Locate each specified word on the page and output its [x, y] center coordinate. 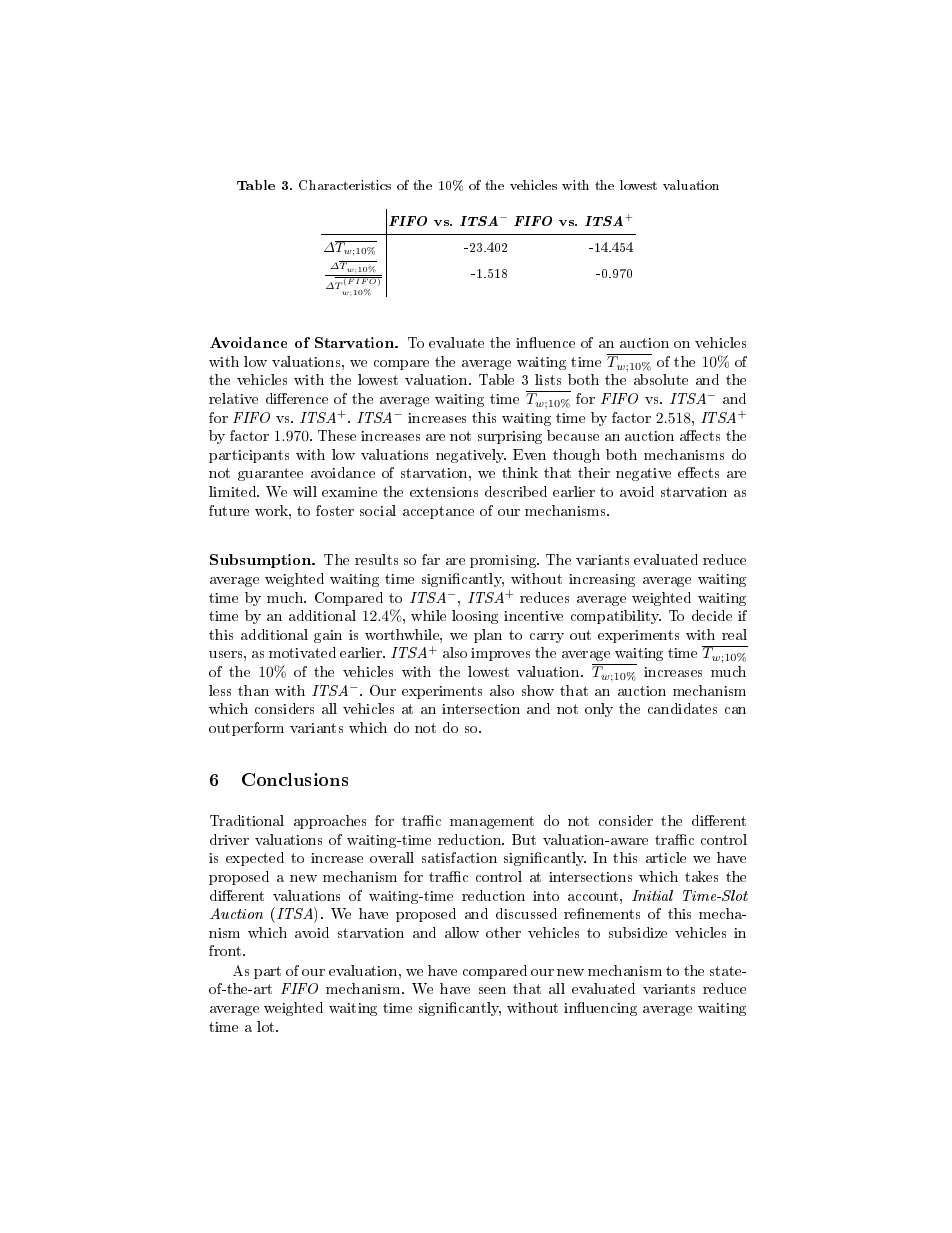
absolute [661, 379]
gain [328, 636]
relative [233, 398]
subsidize [638, 932]
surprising [510, 437]
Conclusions [295, 779]
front [226, 950]
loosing [475, 617]
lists [548, 379]
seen [492, 990]
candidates [682, 708]
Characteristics [345, 185]
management [492, 822]
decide [712, 615]
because [573, 435]
